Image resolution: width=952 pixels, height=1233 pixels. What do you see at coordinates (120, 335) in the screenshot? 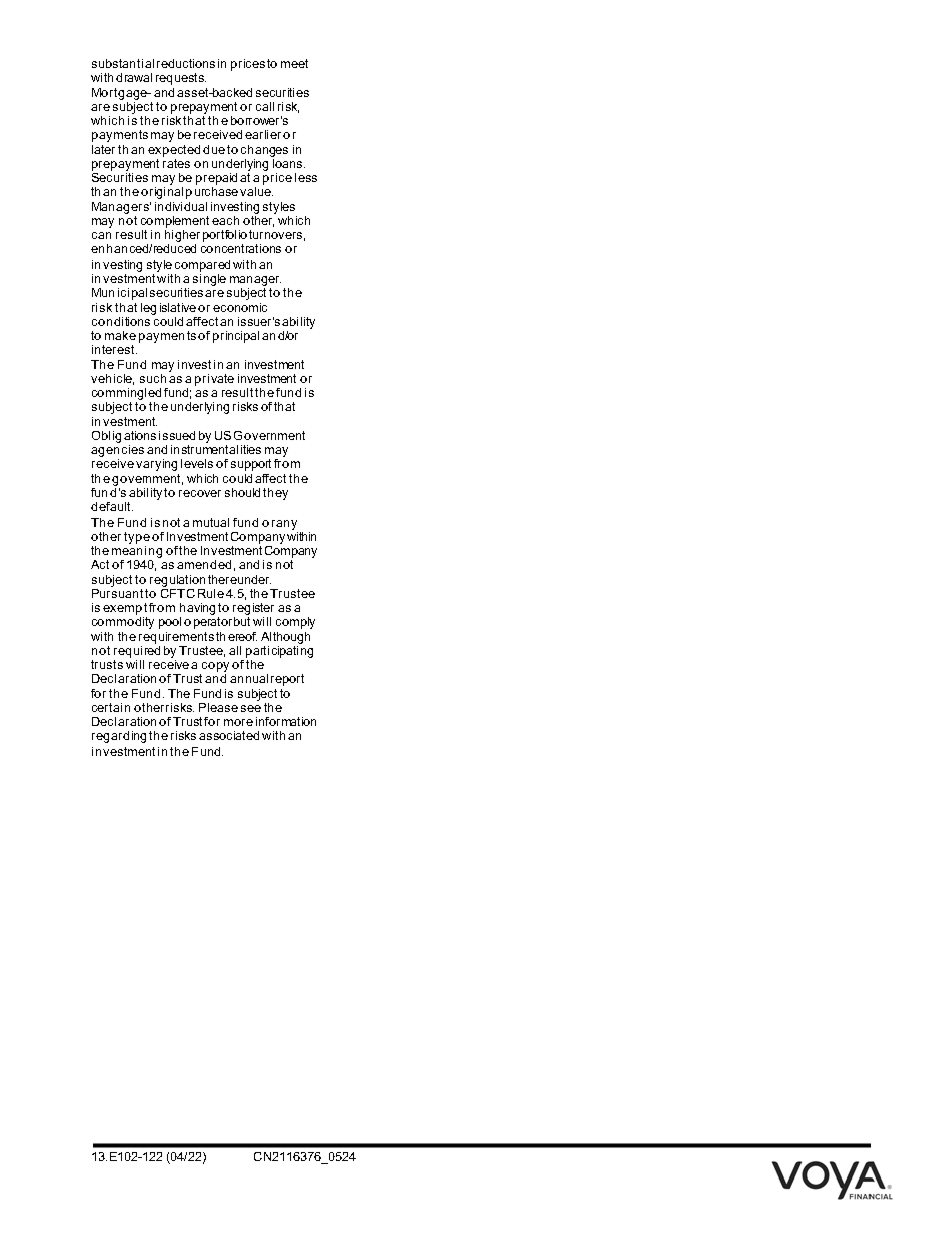
I see `make` at bounding box center [120, 335].
